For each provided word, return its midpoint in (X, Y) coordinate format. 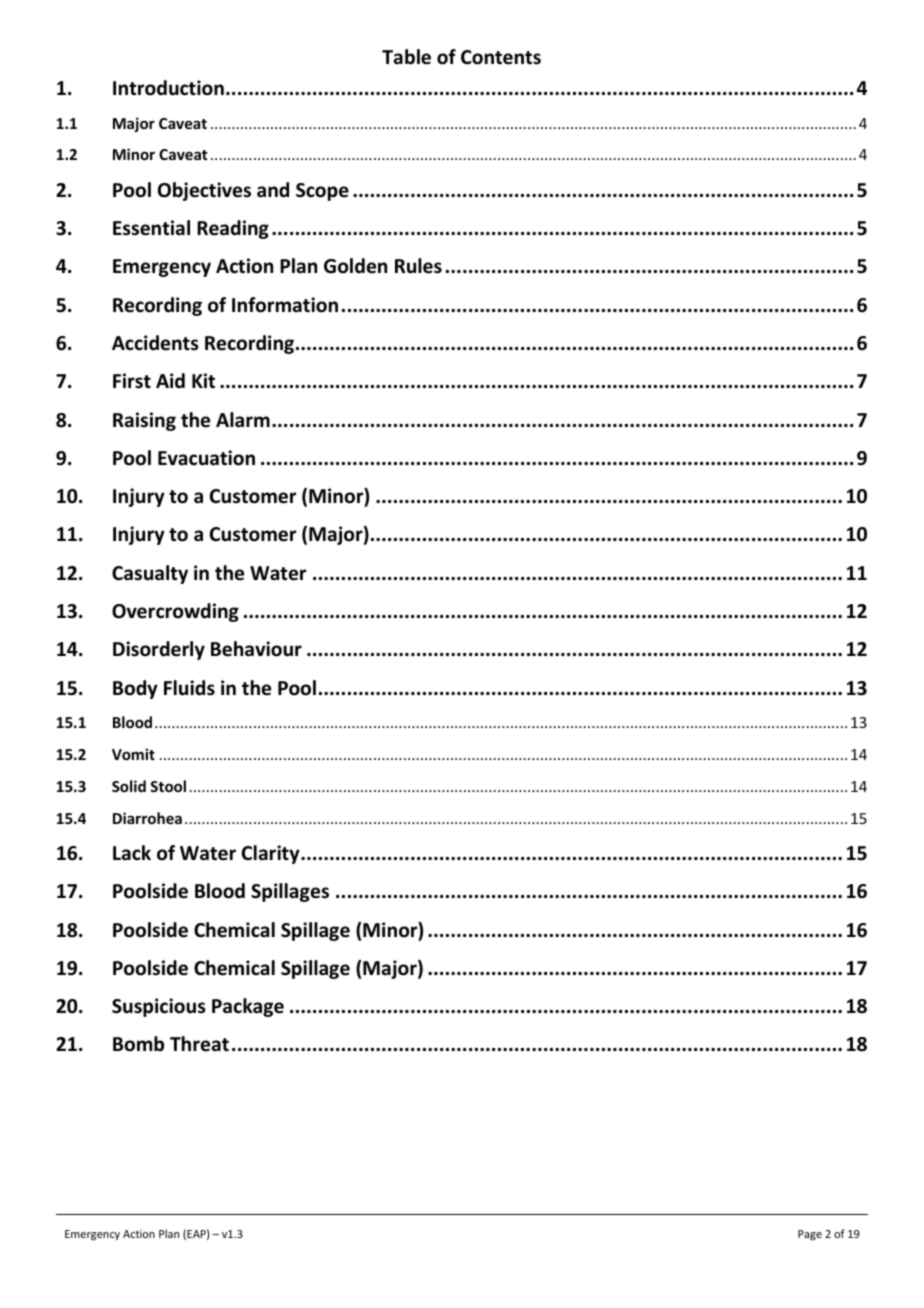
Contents (501, 57)
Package (248, 1007)
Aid (170, 381)
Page (810, 1235)
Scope (322, 192)
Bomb (138, 1044)
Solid (129, 786)
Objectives (204, 191)
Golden (355, 266)
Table (406, 57)
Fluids (189, 688)
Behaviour (256, 649)
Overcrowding (175, 612)
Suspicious (159, 1007)
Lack (132, 853)
